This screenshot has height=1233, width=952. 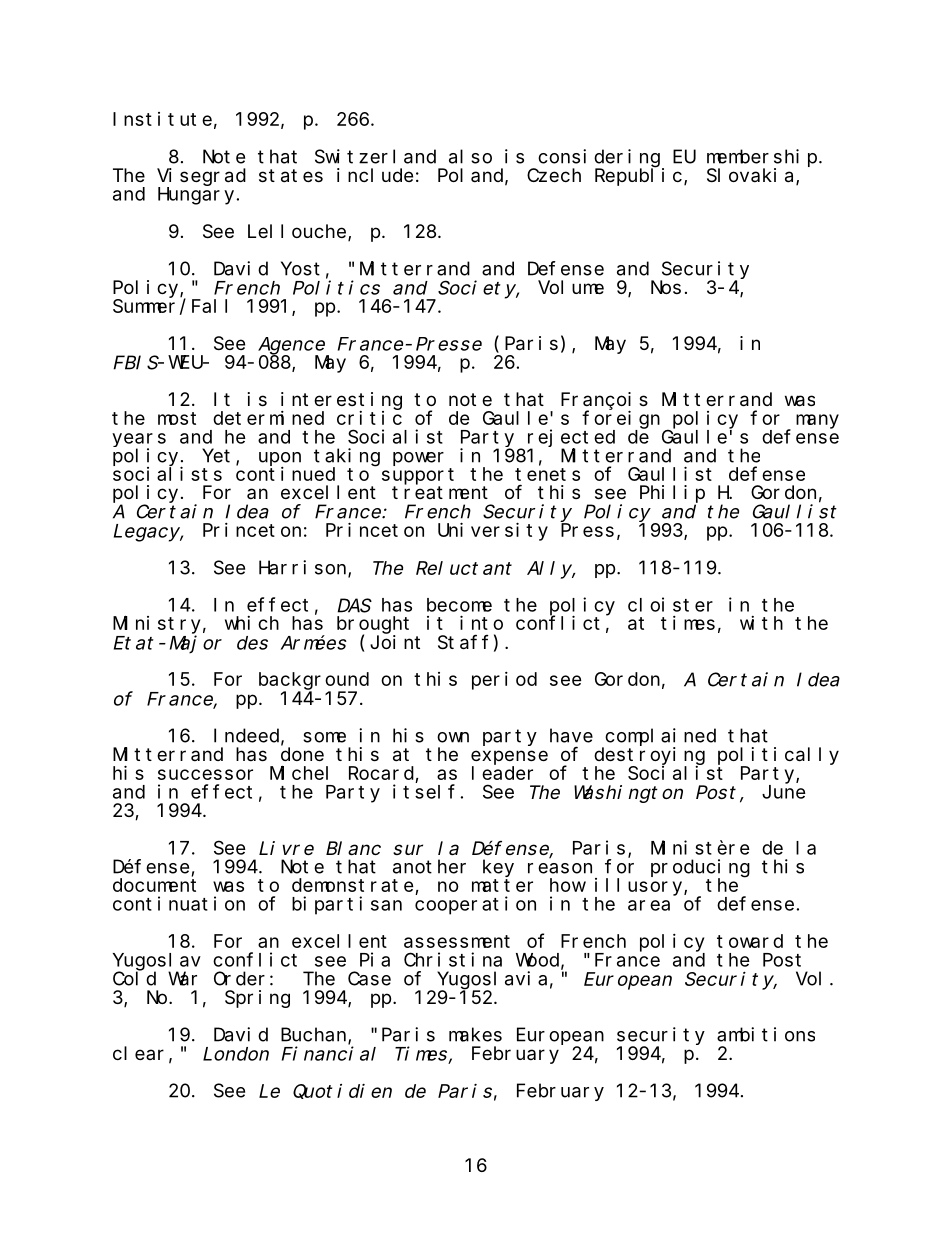 I want to click on also, so click(x=470, y=156).
